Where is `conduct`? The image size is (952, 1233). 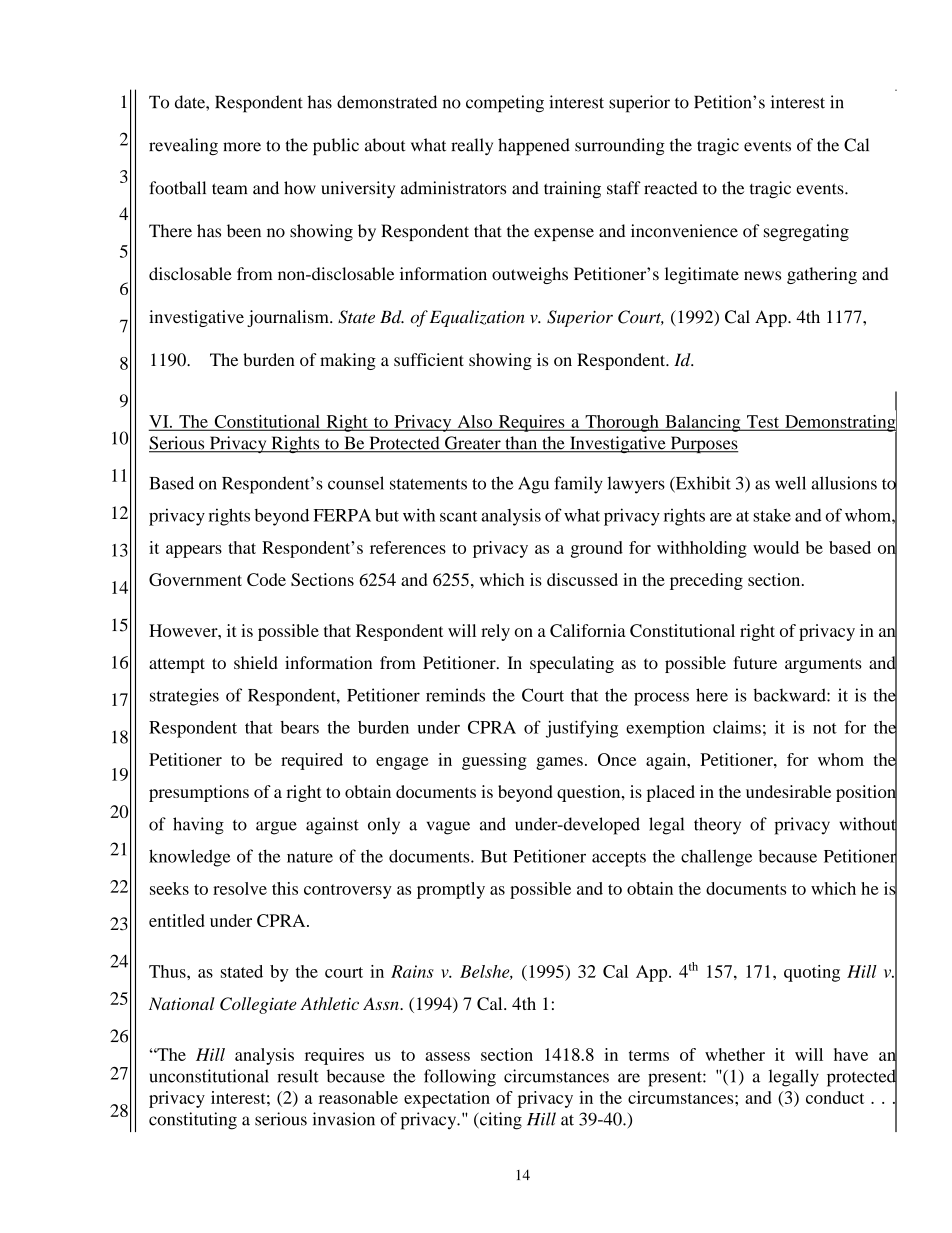 conduct is located at coordinates (835, 1097).
